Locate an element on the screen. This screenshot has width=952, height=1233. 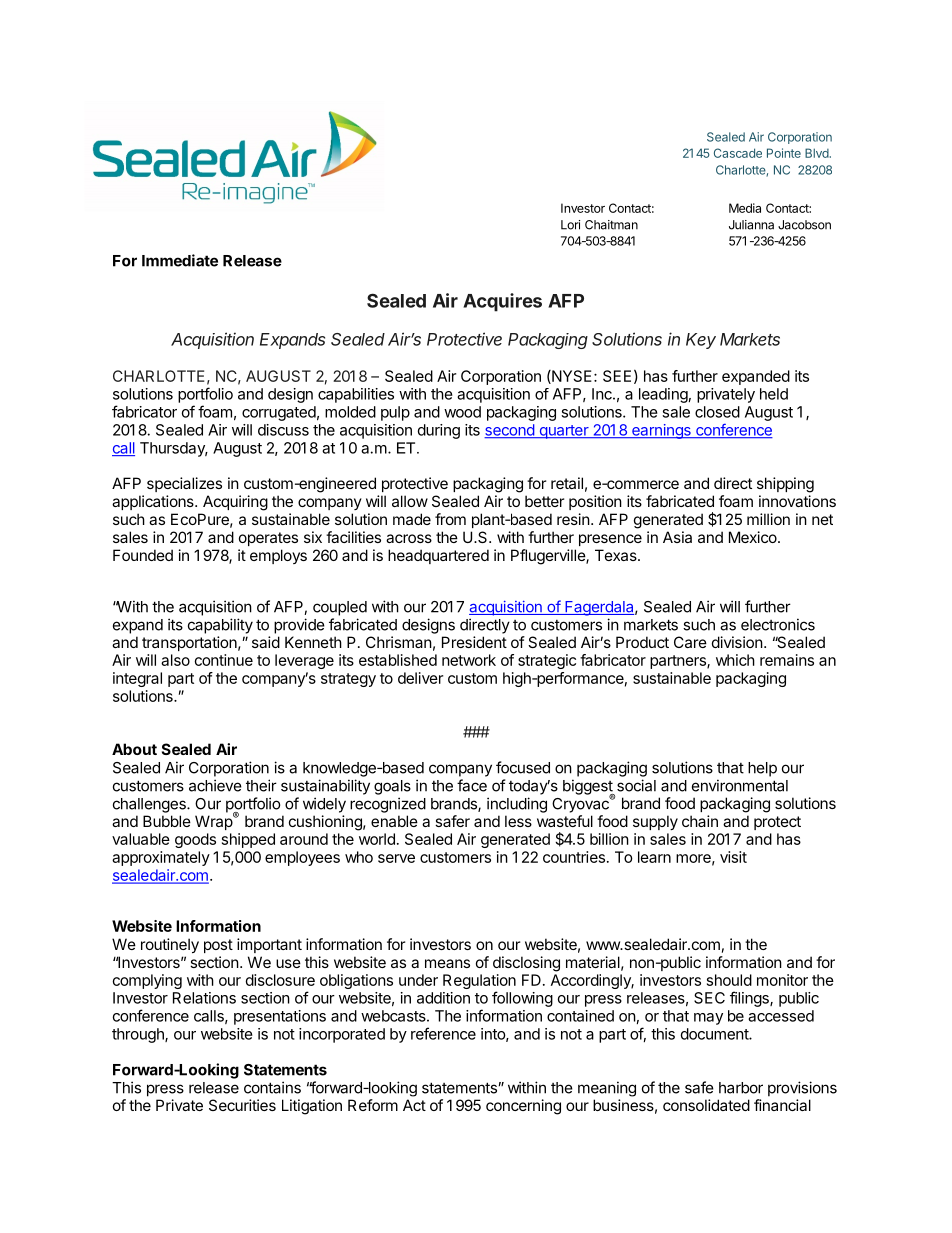
from is located at coordinates (450, 519).
